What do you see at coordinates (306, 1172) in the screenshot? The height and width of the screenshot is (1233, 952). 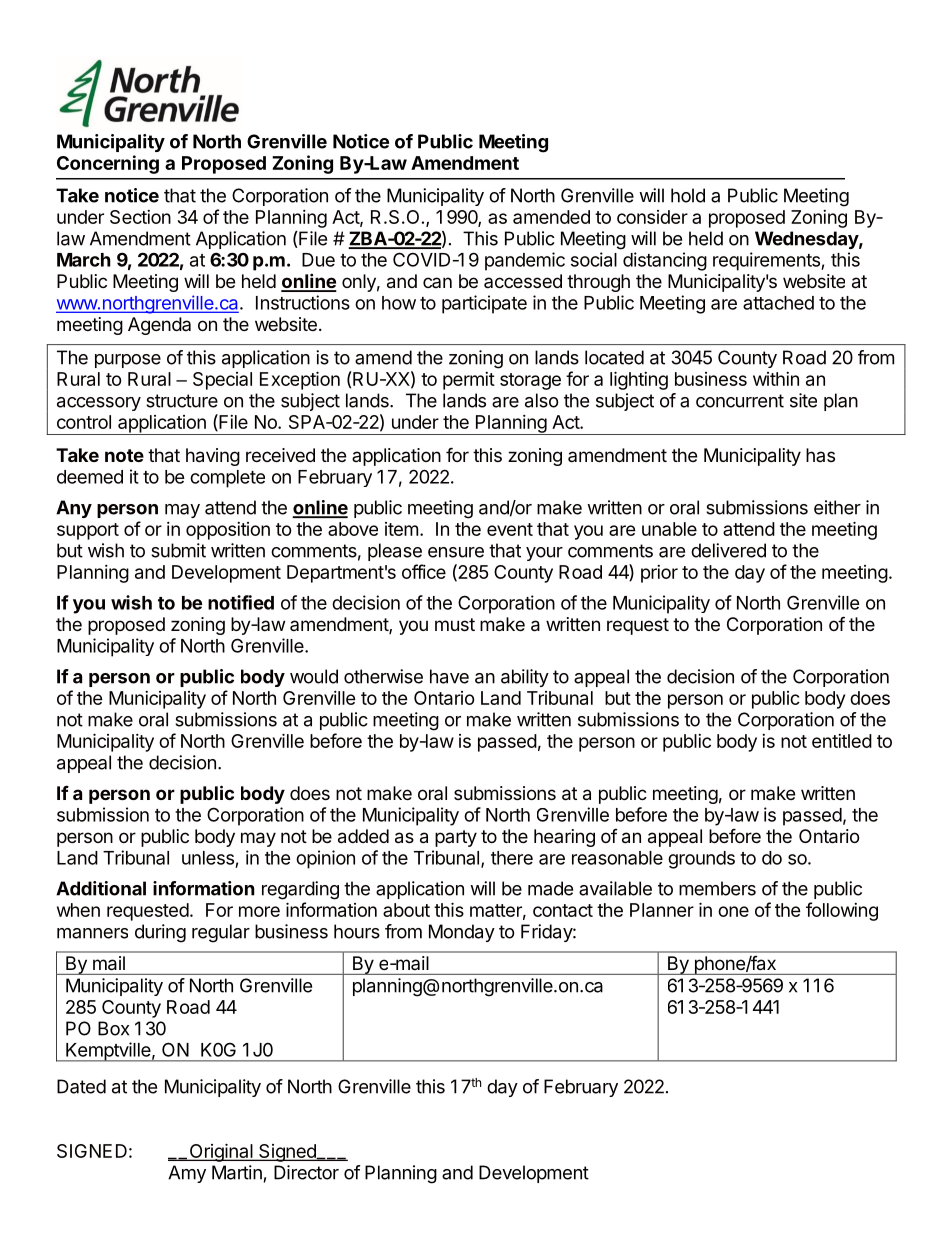 I see `Director` at bounding box center [306, 1172].
